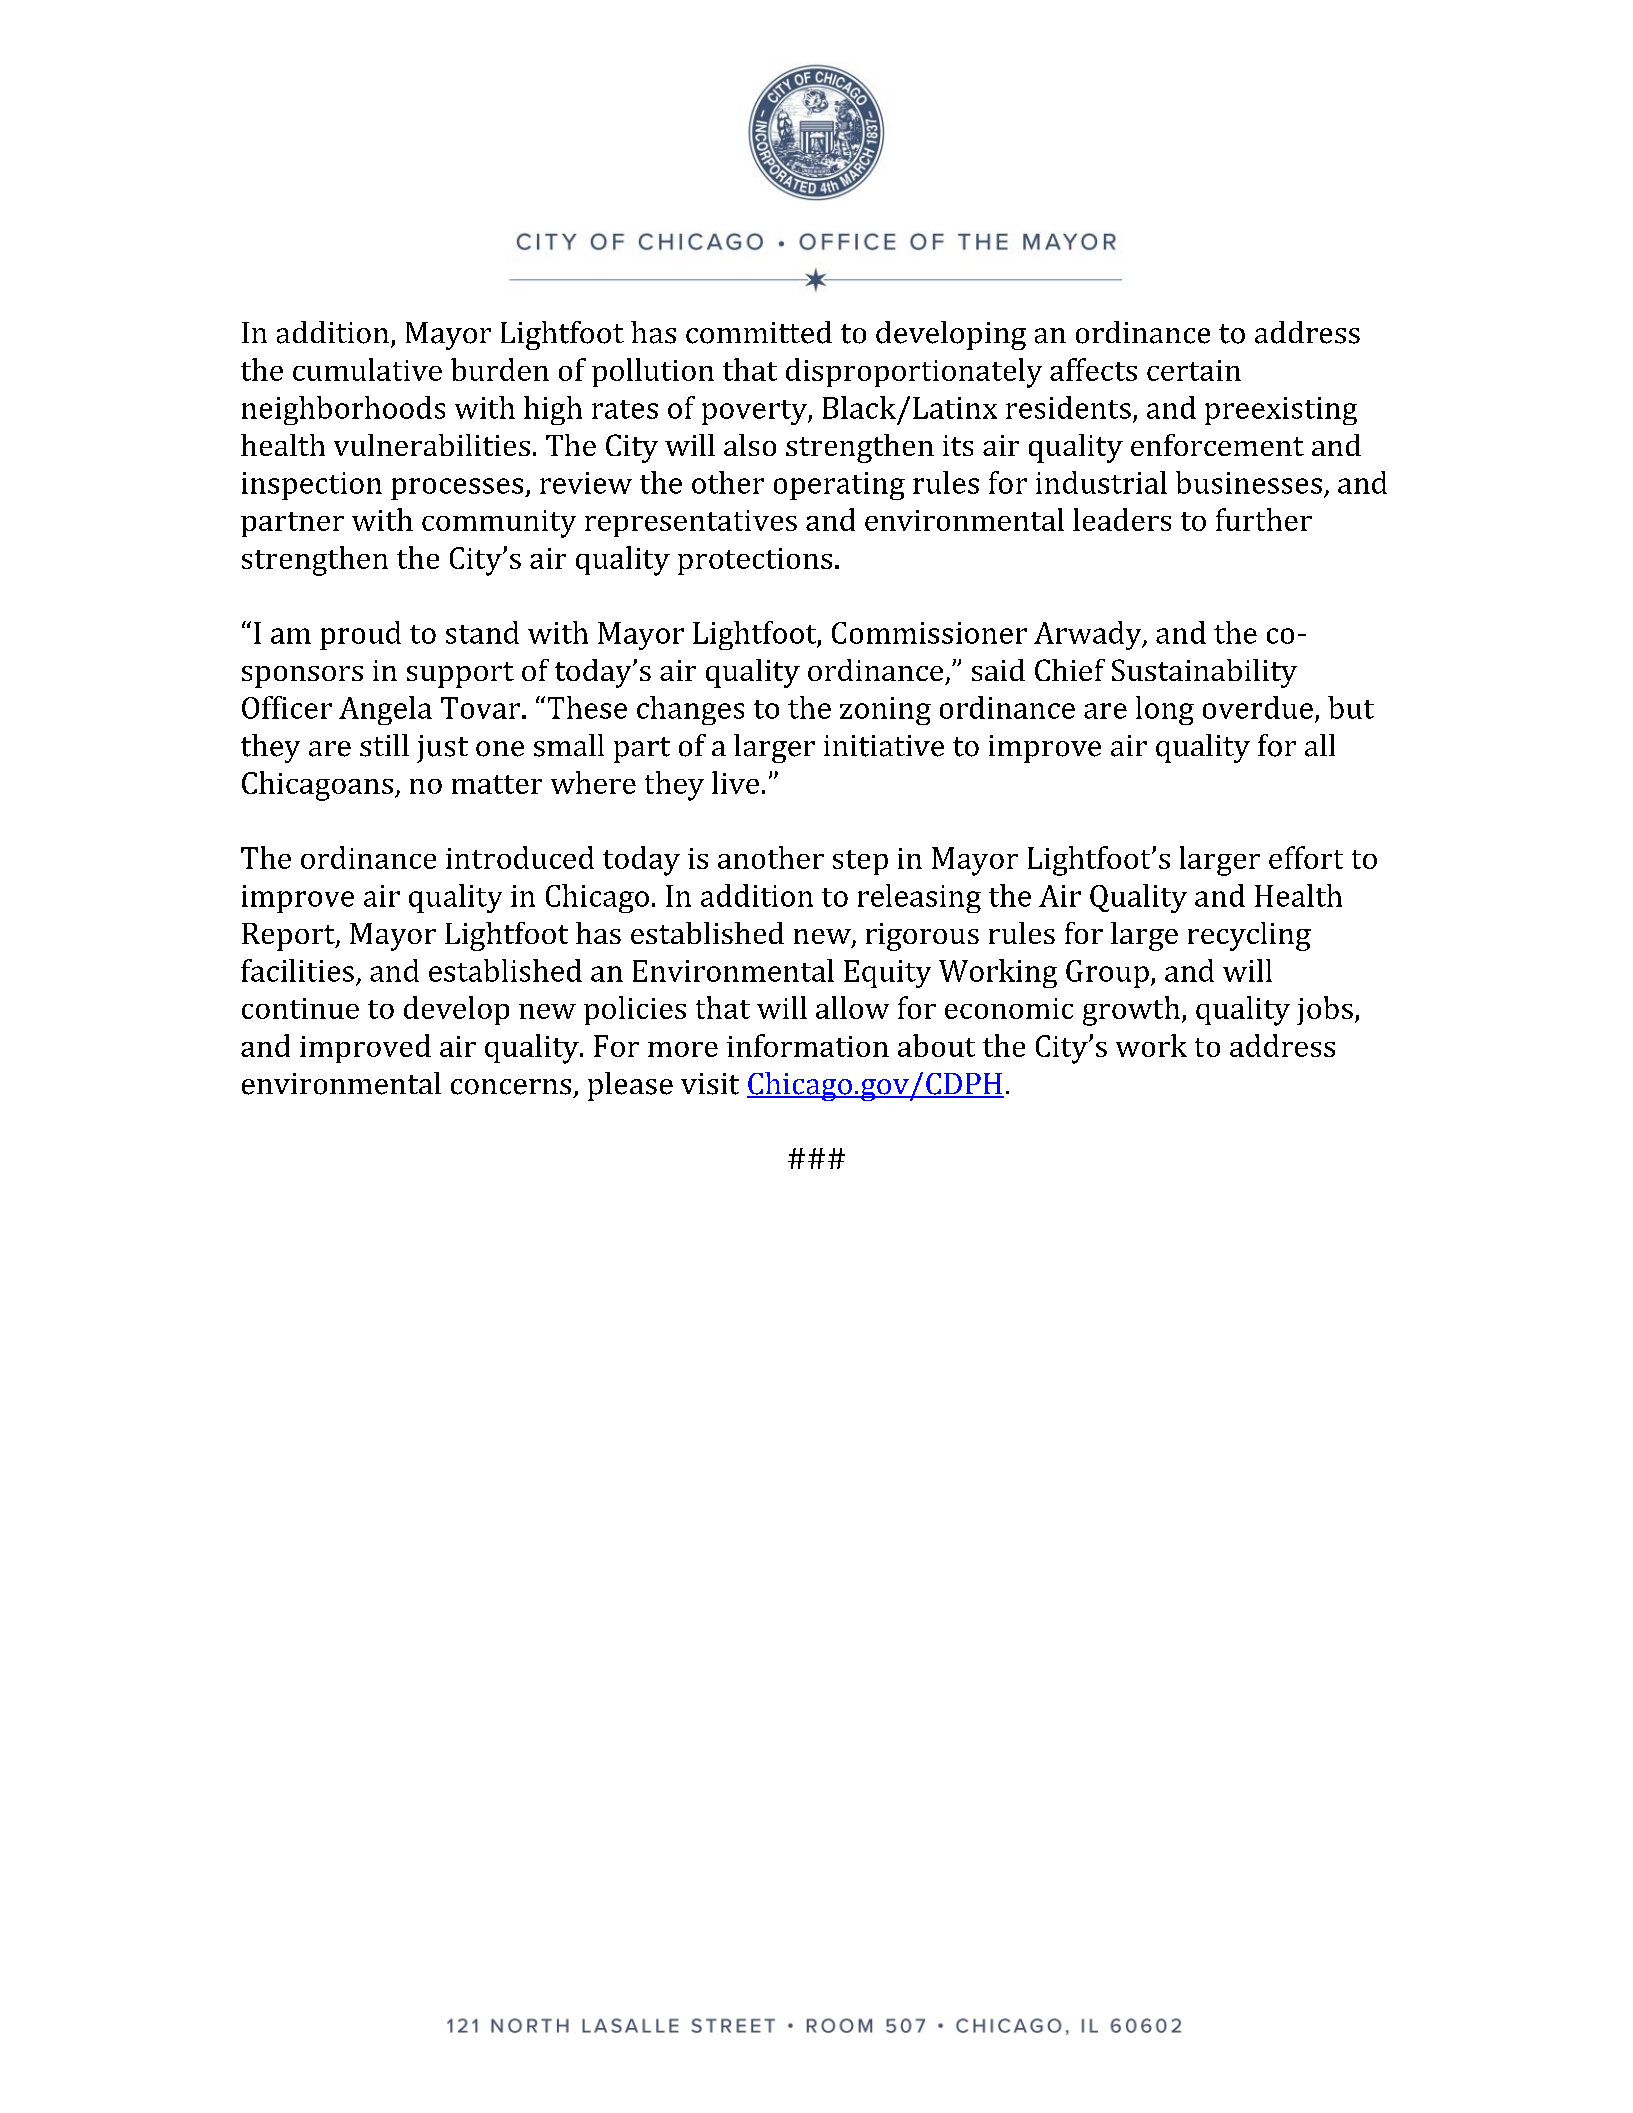 The height and width of the screenshot is (2113, 1633). Describe the element at coordinates (367, 369) in the screenshot. I see `cumulative` at that location.
